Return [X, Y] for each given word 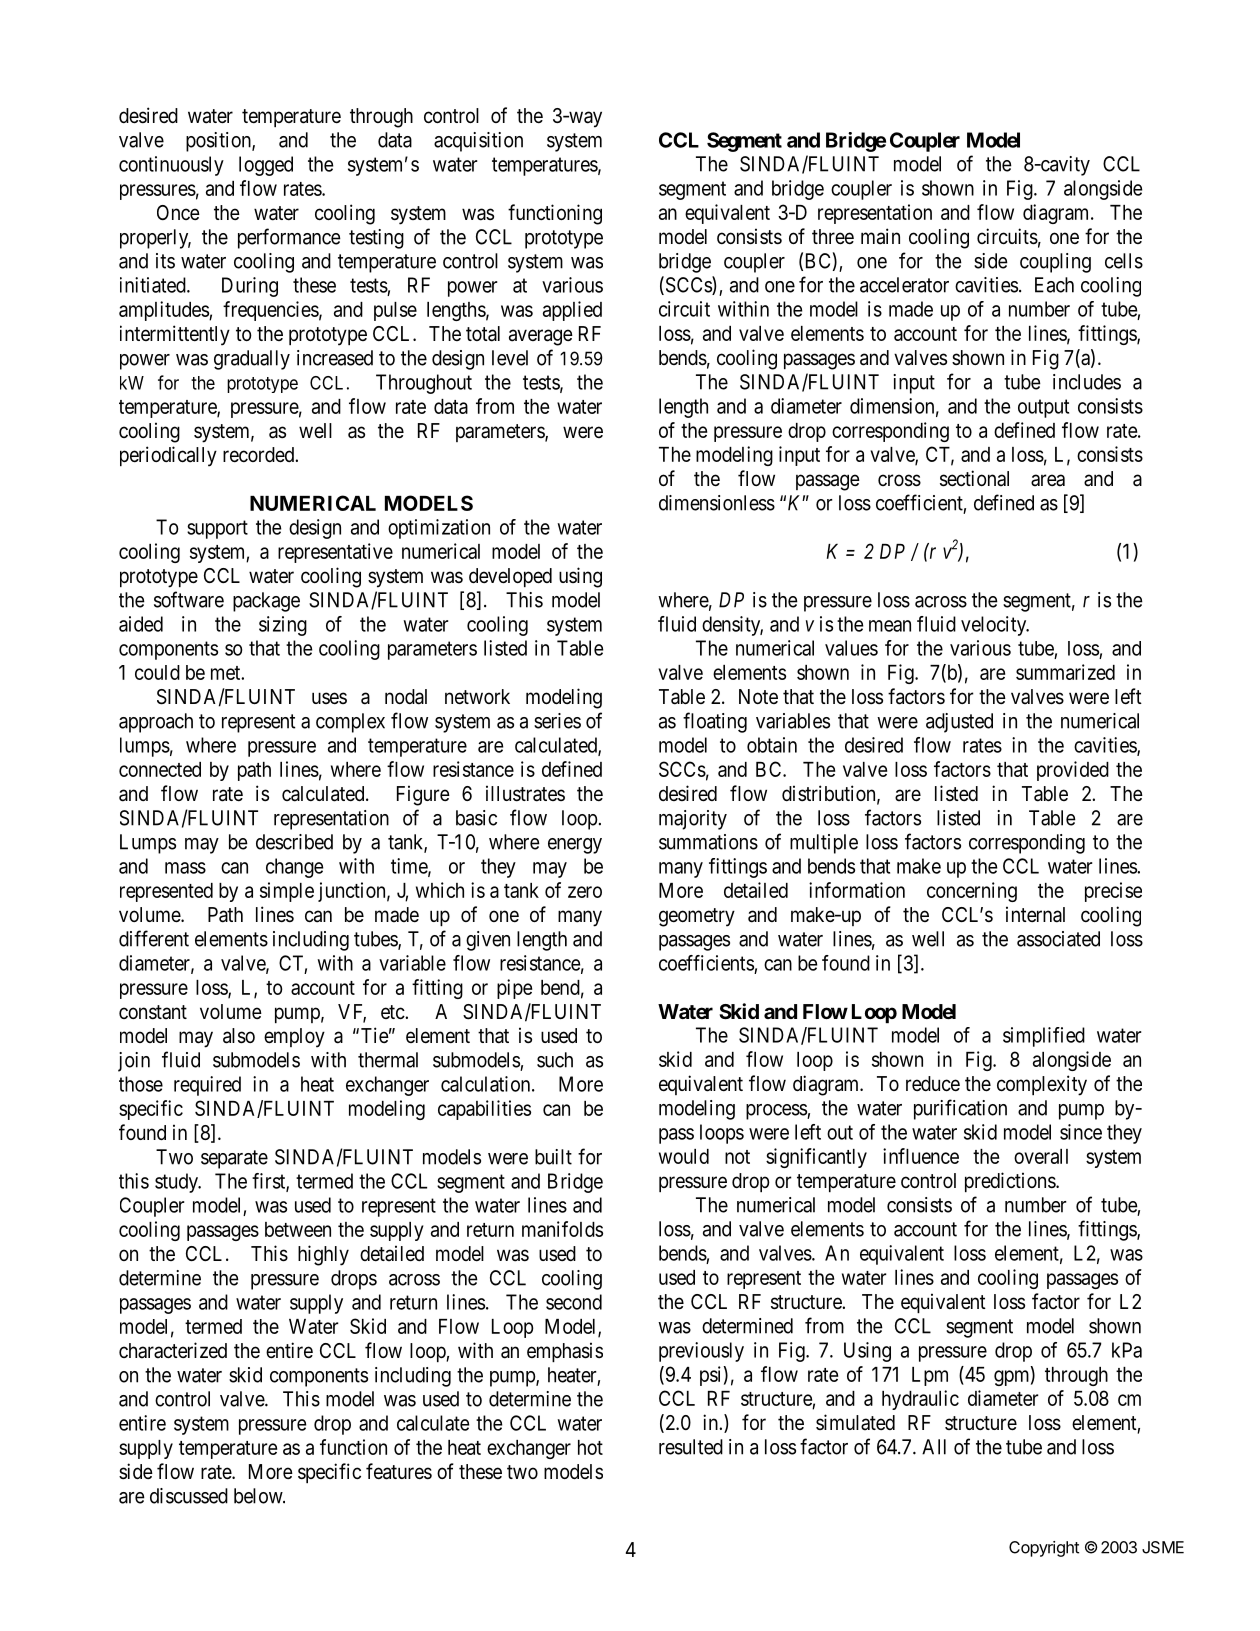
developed [510, 577]
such [555, 1060]
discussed [189, 1496]
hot [590, 1447]
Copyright [1044, 1549]
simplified [1044, 1037]
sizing [283, 626]
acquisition [478, 142]
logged [266, 166]
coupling [1055, 263]
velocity [995, 626]
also [239, 1036]
